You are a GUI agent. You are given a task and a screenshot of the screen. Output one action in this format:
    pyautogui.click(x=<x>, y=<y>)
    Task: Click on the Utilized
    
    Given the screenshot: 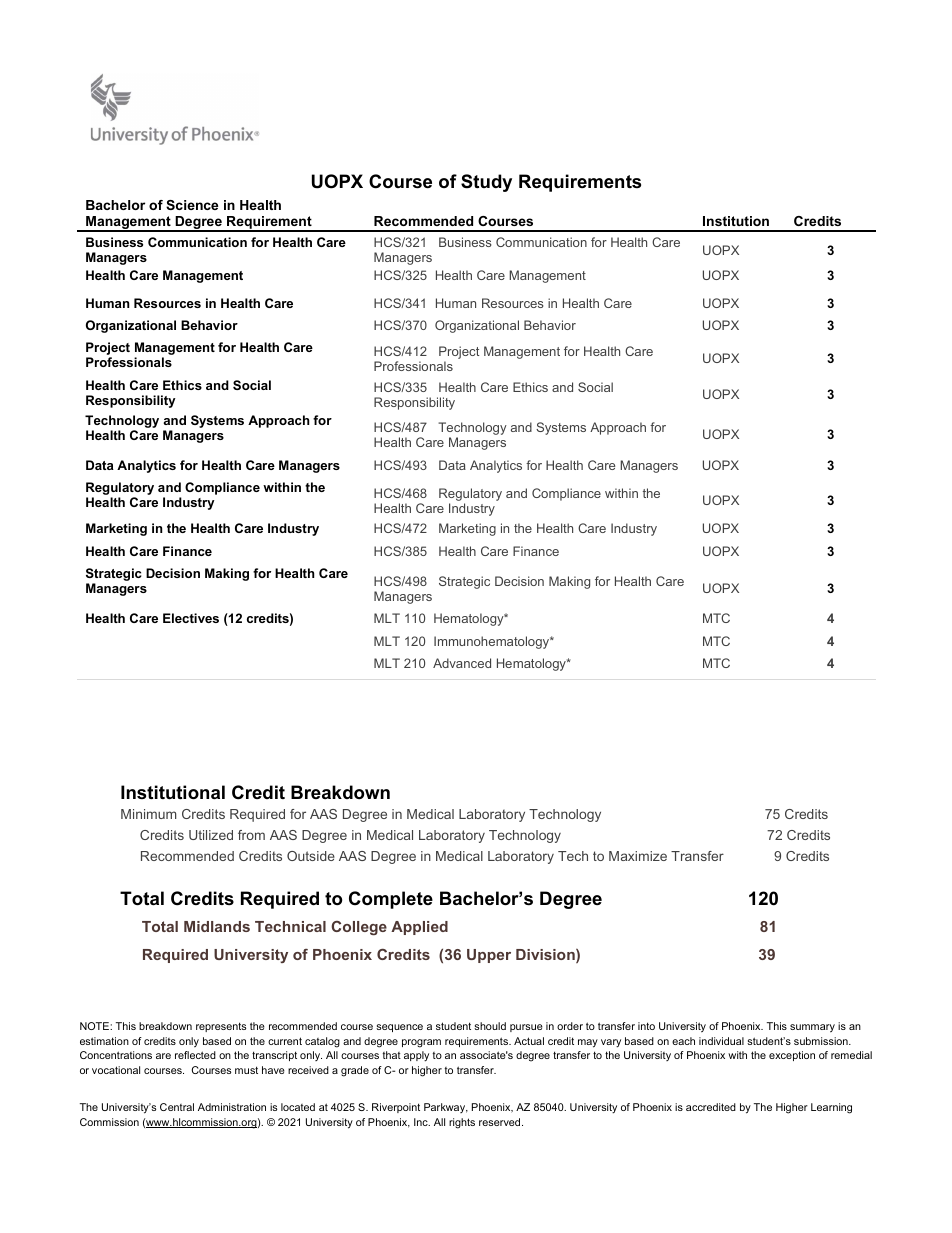 What is the action you would take?
    pyautogui.click(x=211, y=835)
